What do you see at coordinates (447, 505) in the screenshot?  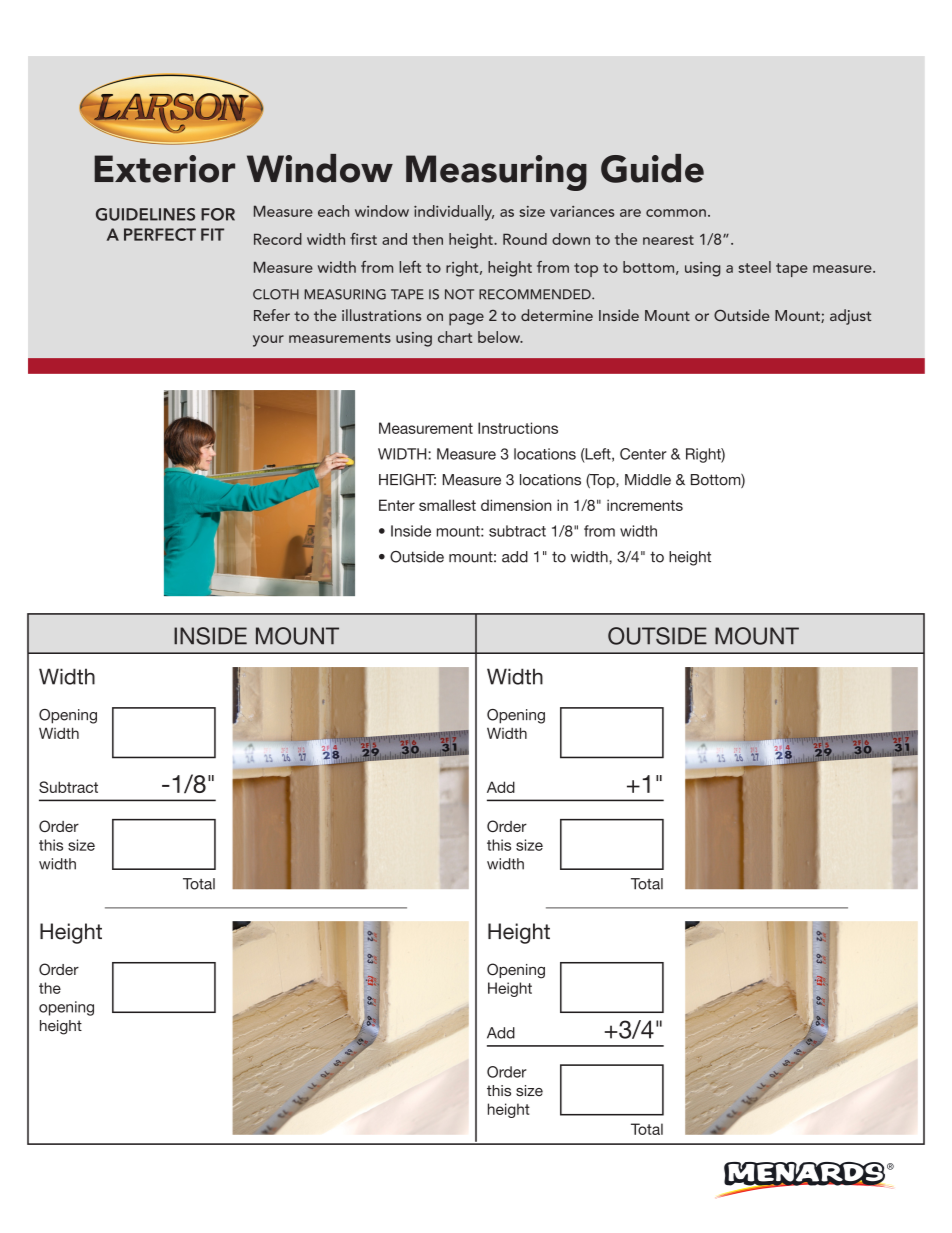 I see `smallest` at bounding box center [447, 505].
